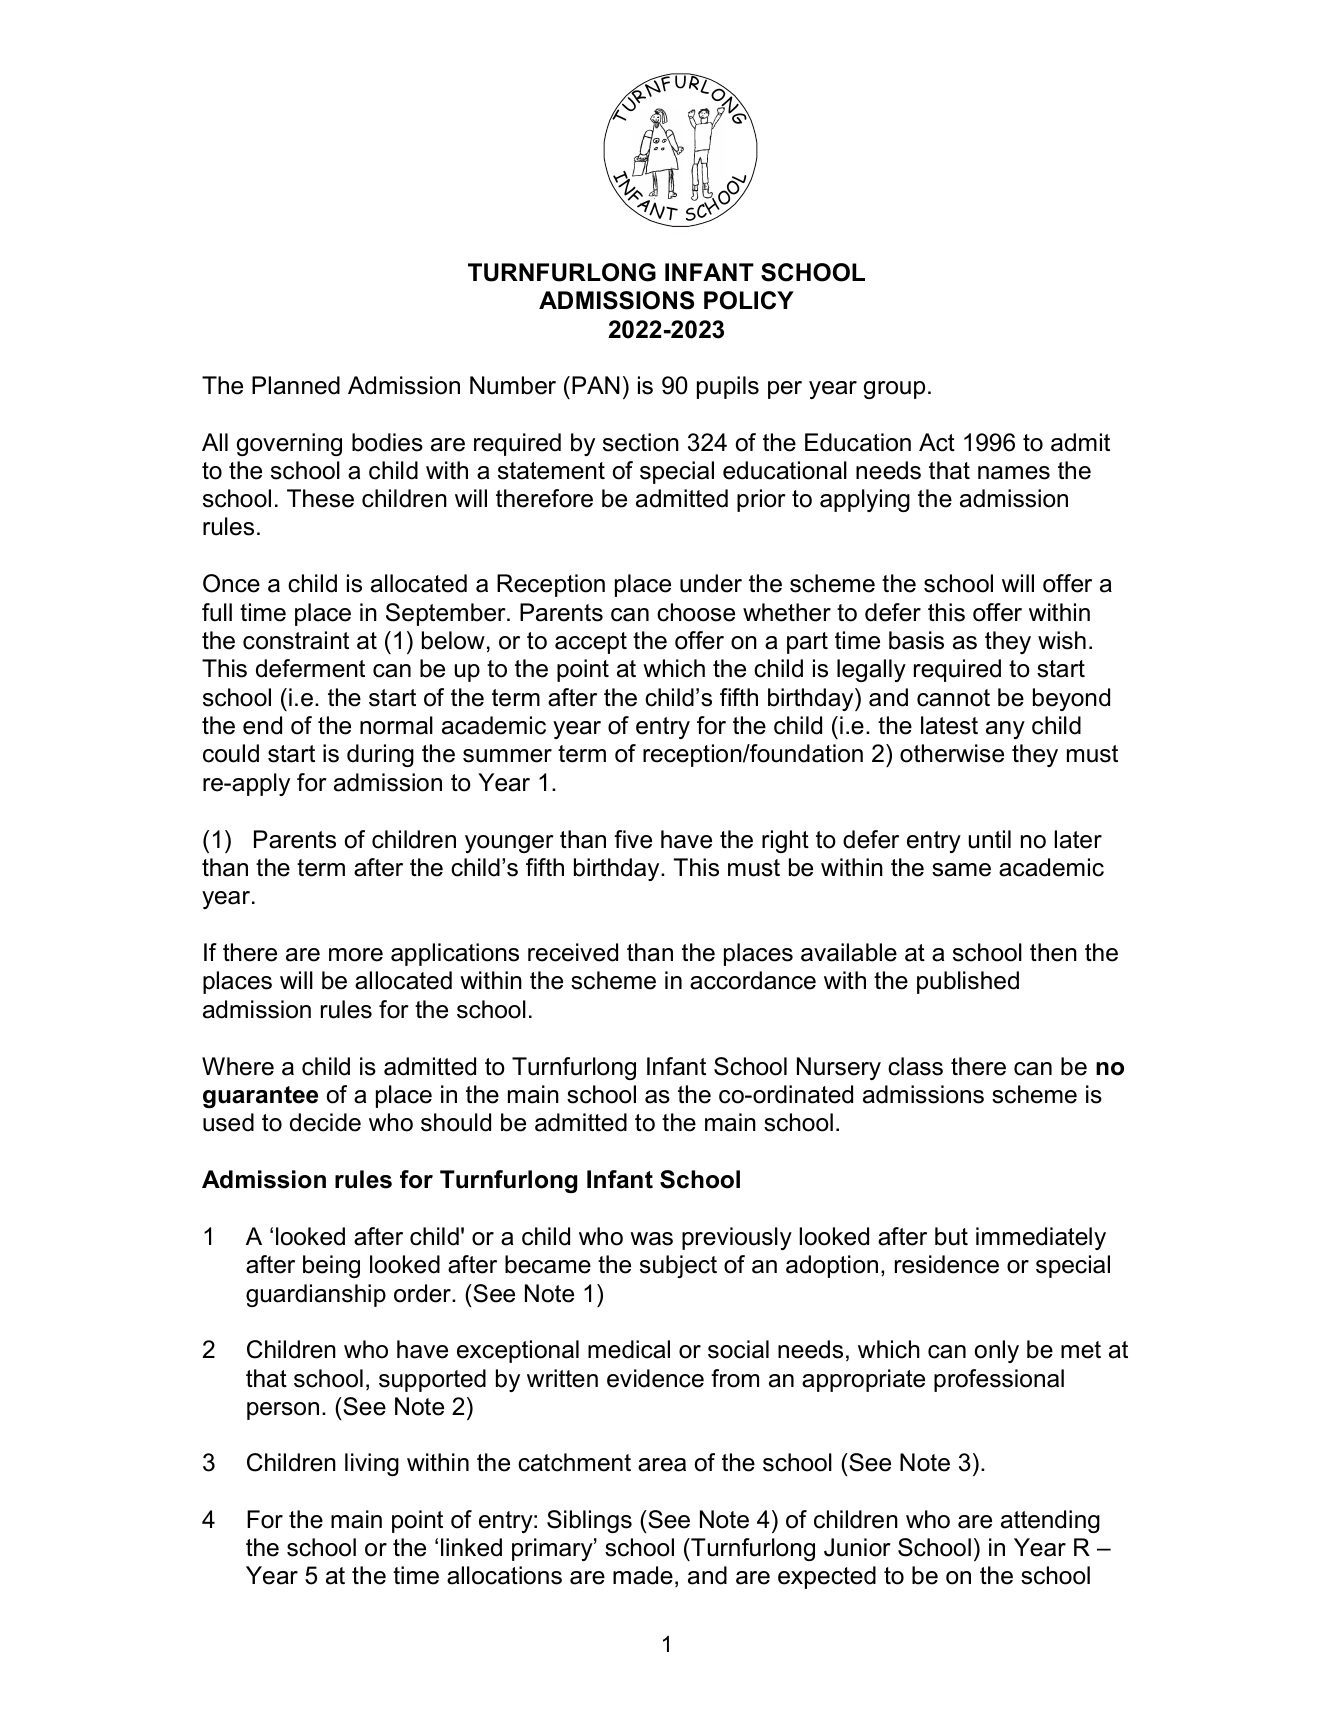 The height and width of the page is (1727, 1335). What do you see at coordinates (894, 390) in the page?
I see `group` at bounding box center [894, 390].
